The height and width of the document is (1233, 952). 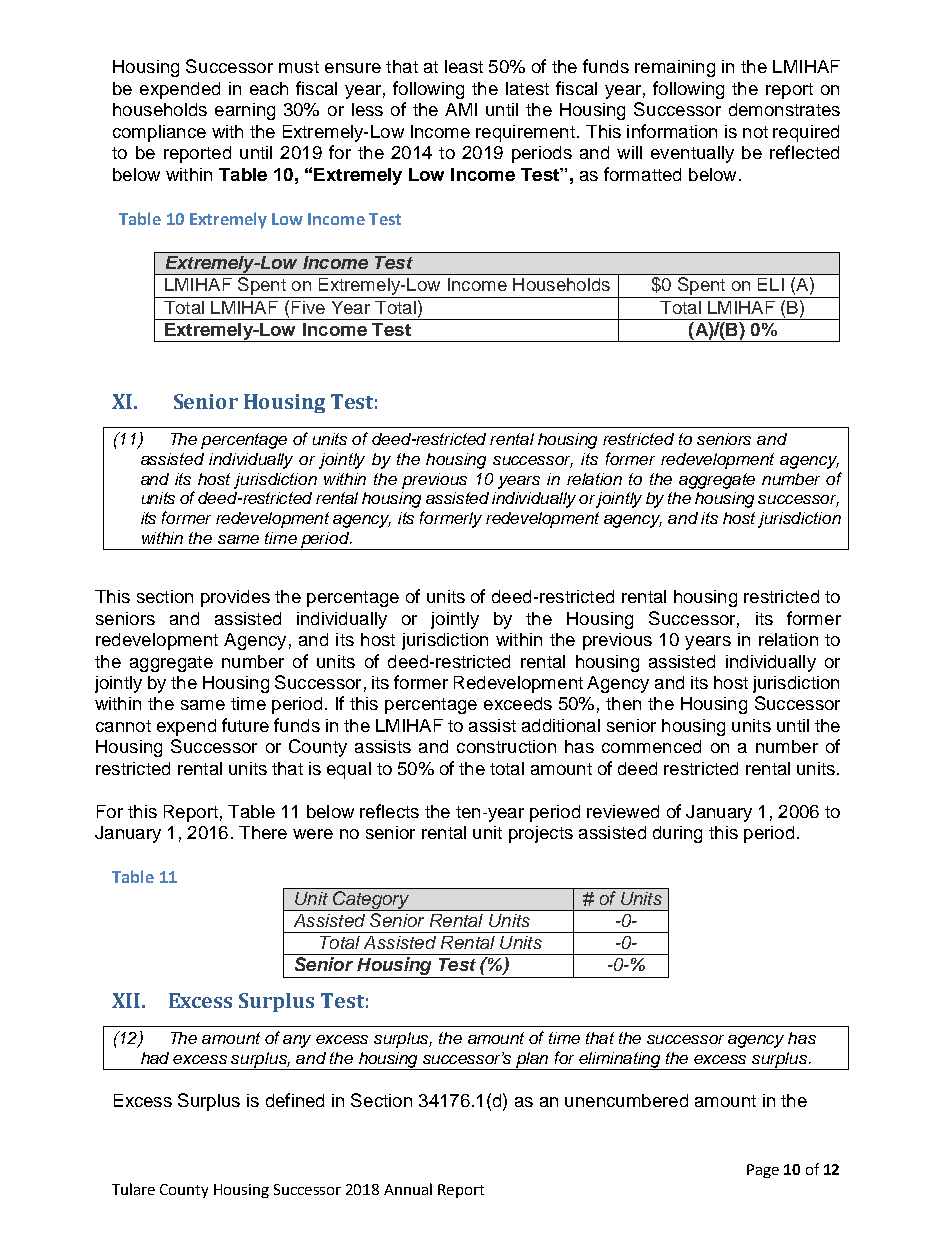 I want to click on exceeds, so click(x=518, y=703).
